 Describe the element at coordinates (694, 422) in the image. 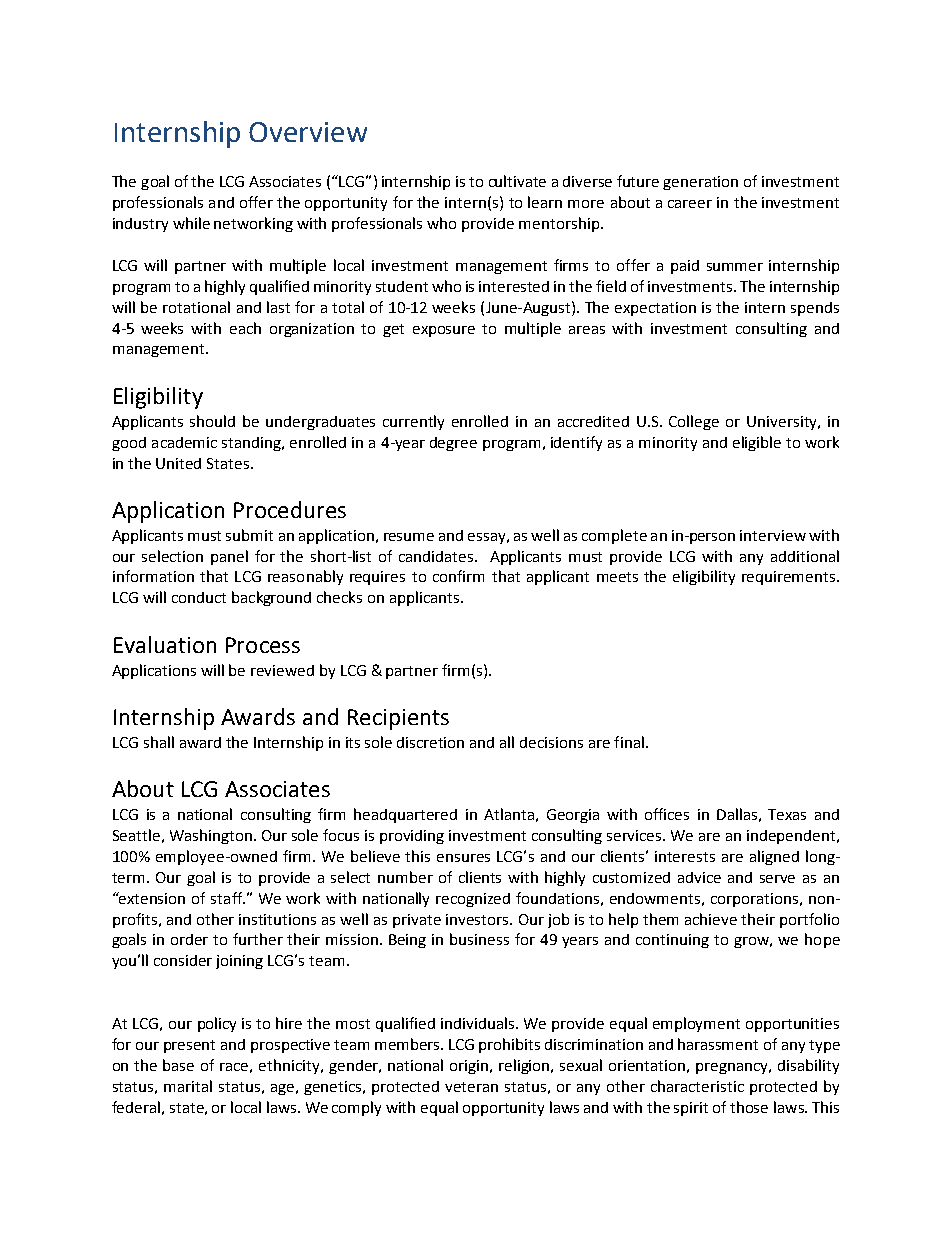

I see `College` at that location.
